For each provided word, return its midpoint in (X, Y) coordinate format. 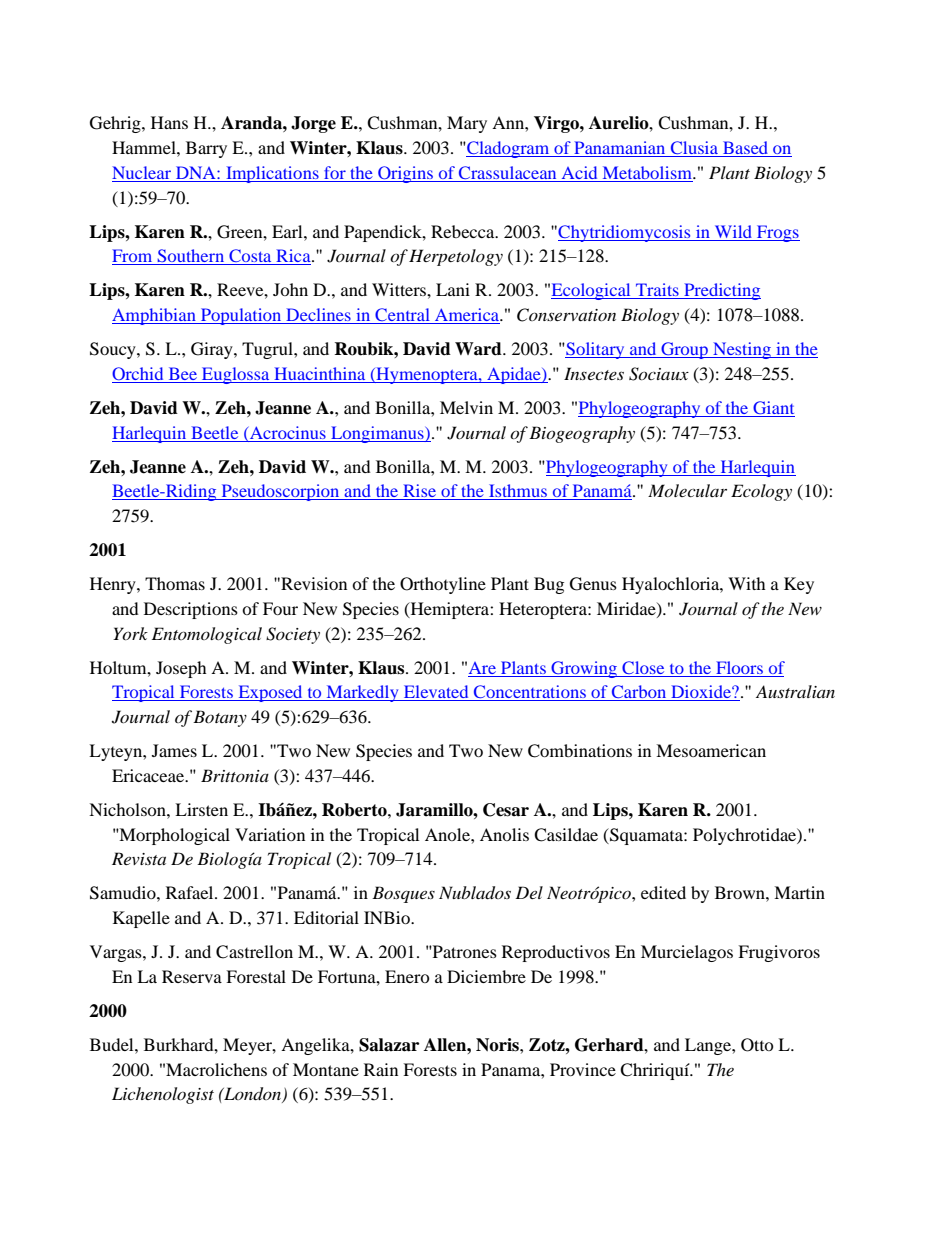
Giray (213, 350)
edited (663, 892)
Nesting (742, 350)
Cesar (506, 810)
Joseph (181, 669)
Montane (326, 1069)
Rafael (191, 892)
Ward (479, 349)
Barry (206, 149)
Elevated (436, 693)
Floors (739, 667)
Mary (467, 124)
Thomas (175, 583)
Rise (420, 492)
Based (746, 149)
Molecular (687, 490)
